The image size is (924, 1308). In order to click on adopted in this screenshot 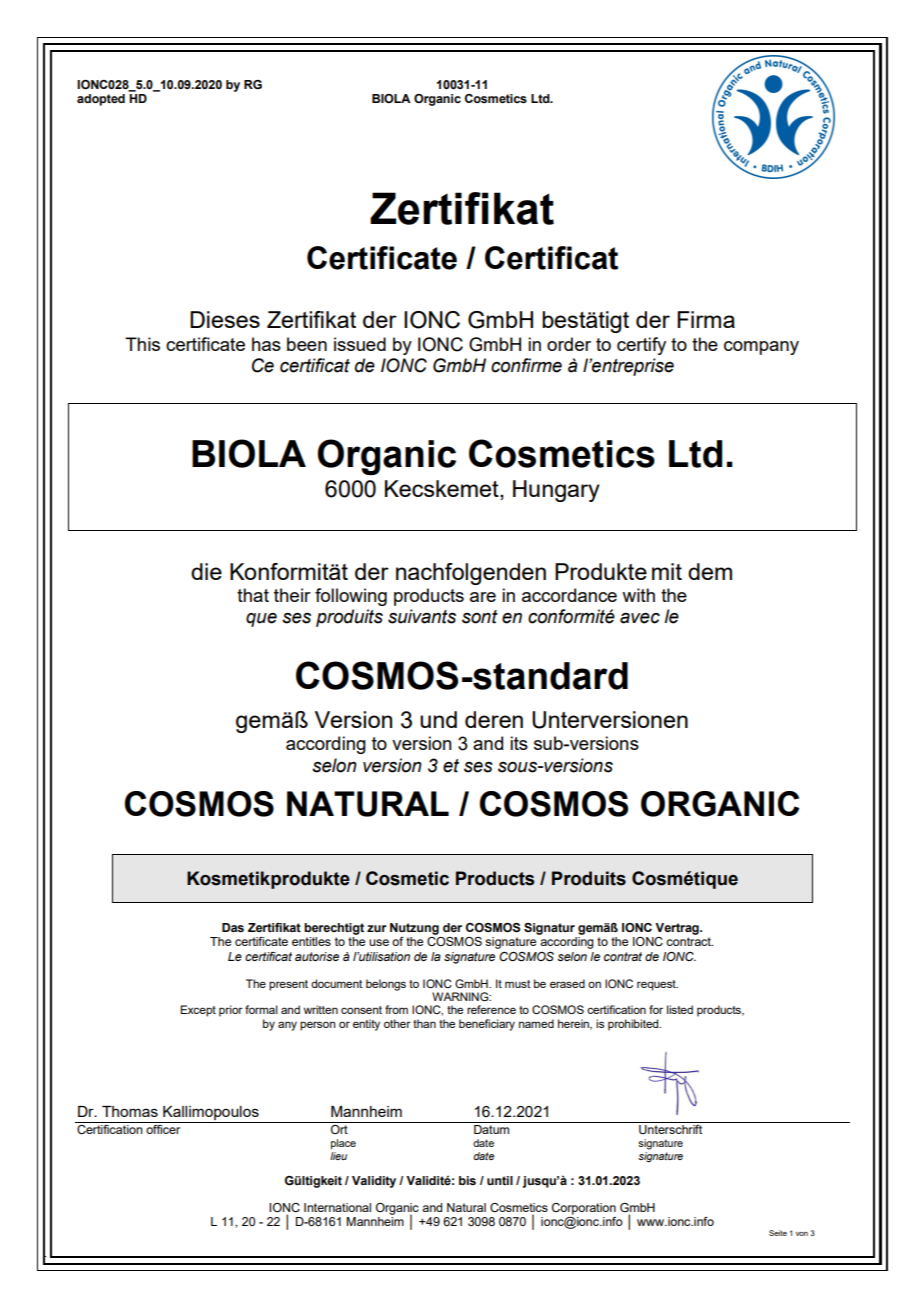, I will do `click(101, 100)`.
